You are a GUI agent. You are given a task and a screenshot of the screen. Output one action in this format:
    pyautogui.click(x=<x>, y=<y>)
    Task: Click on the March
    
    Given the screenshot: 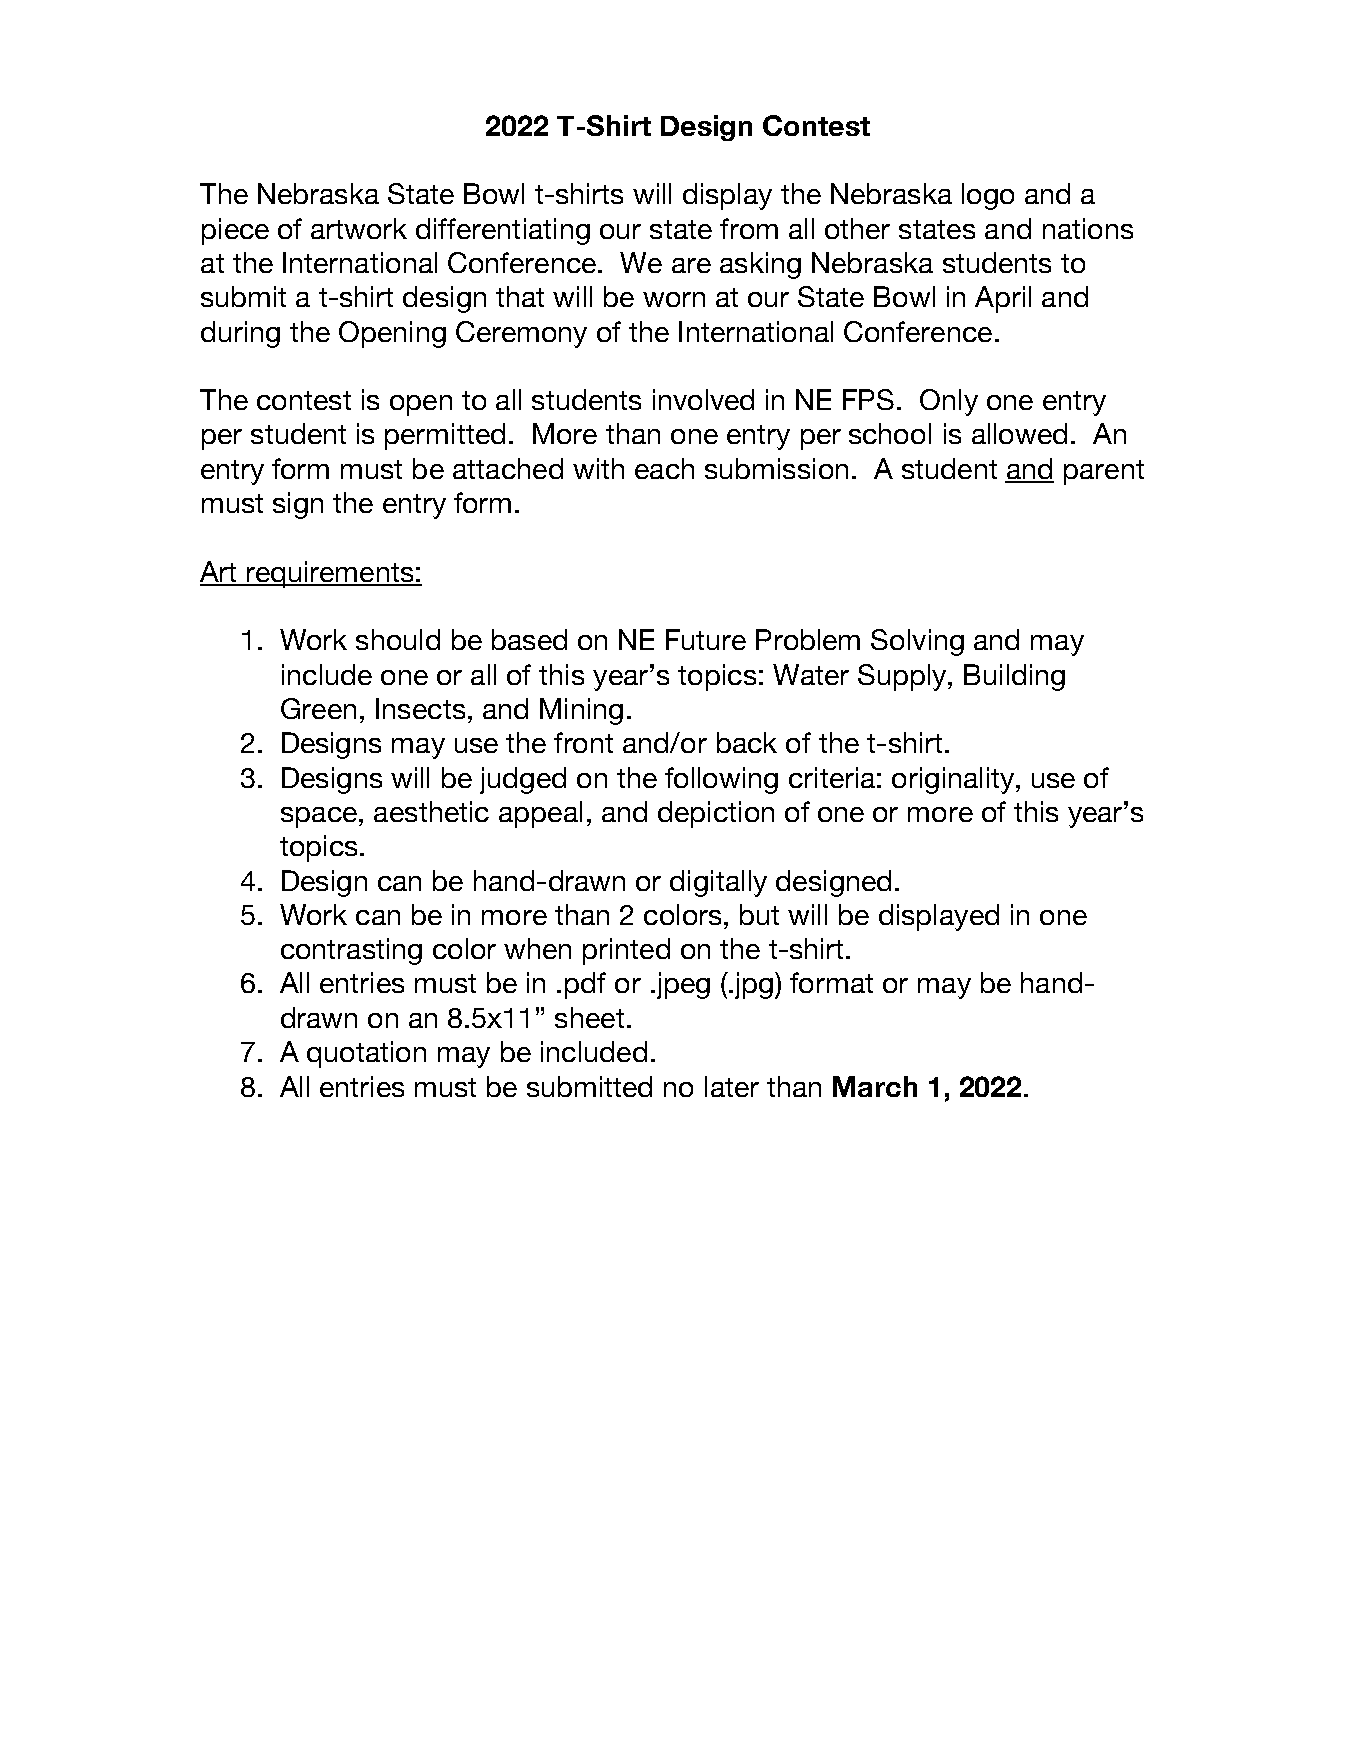 What is the action you would take?
    pyautogui.click(x=875, y=1086)
